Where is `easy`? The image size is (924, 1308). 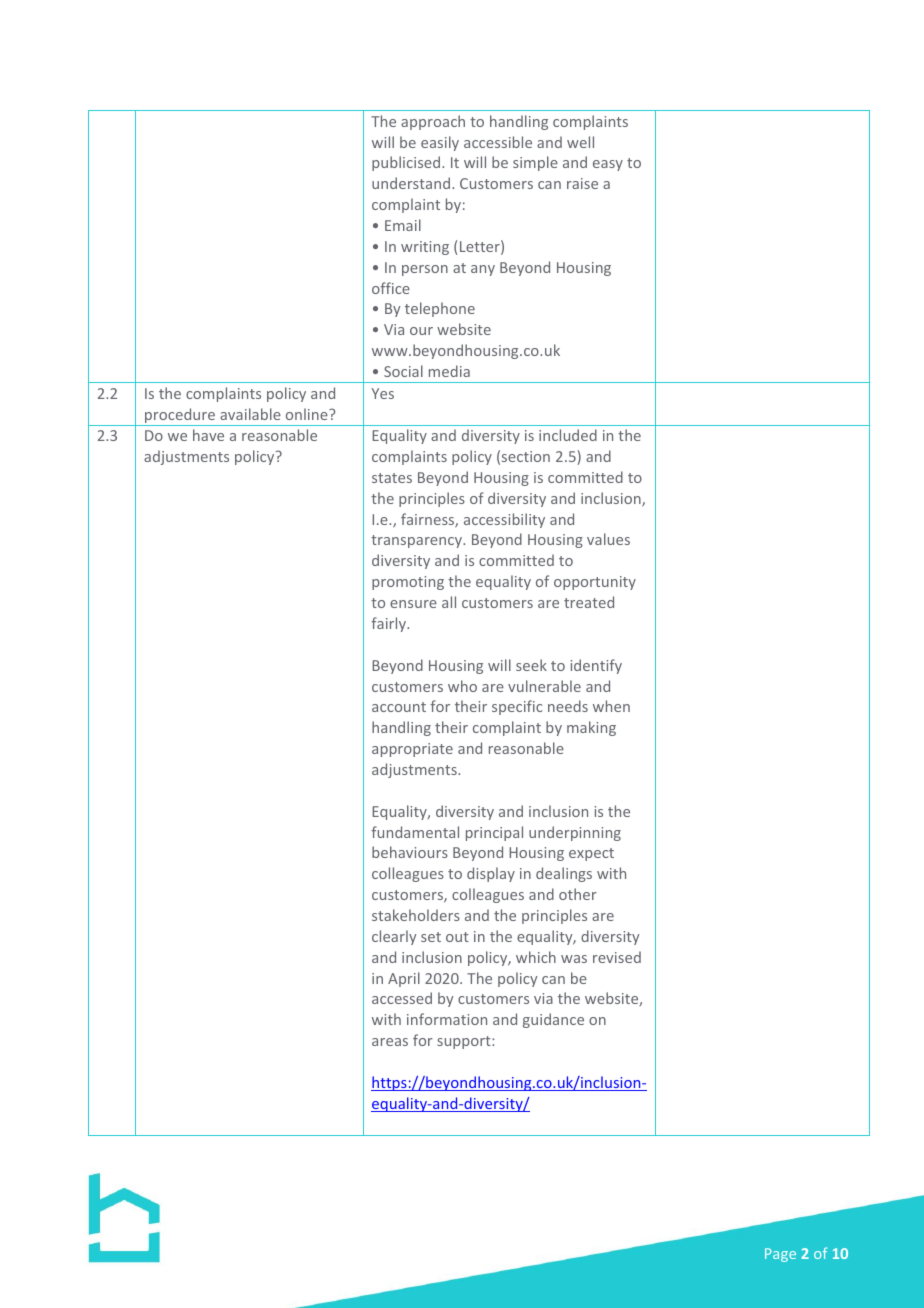
easy is located at coordinates (608, 165).
